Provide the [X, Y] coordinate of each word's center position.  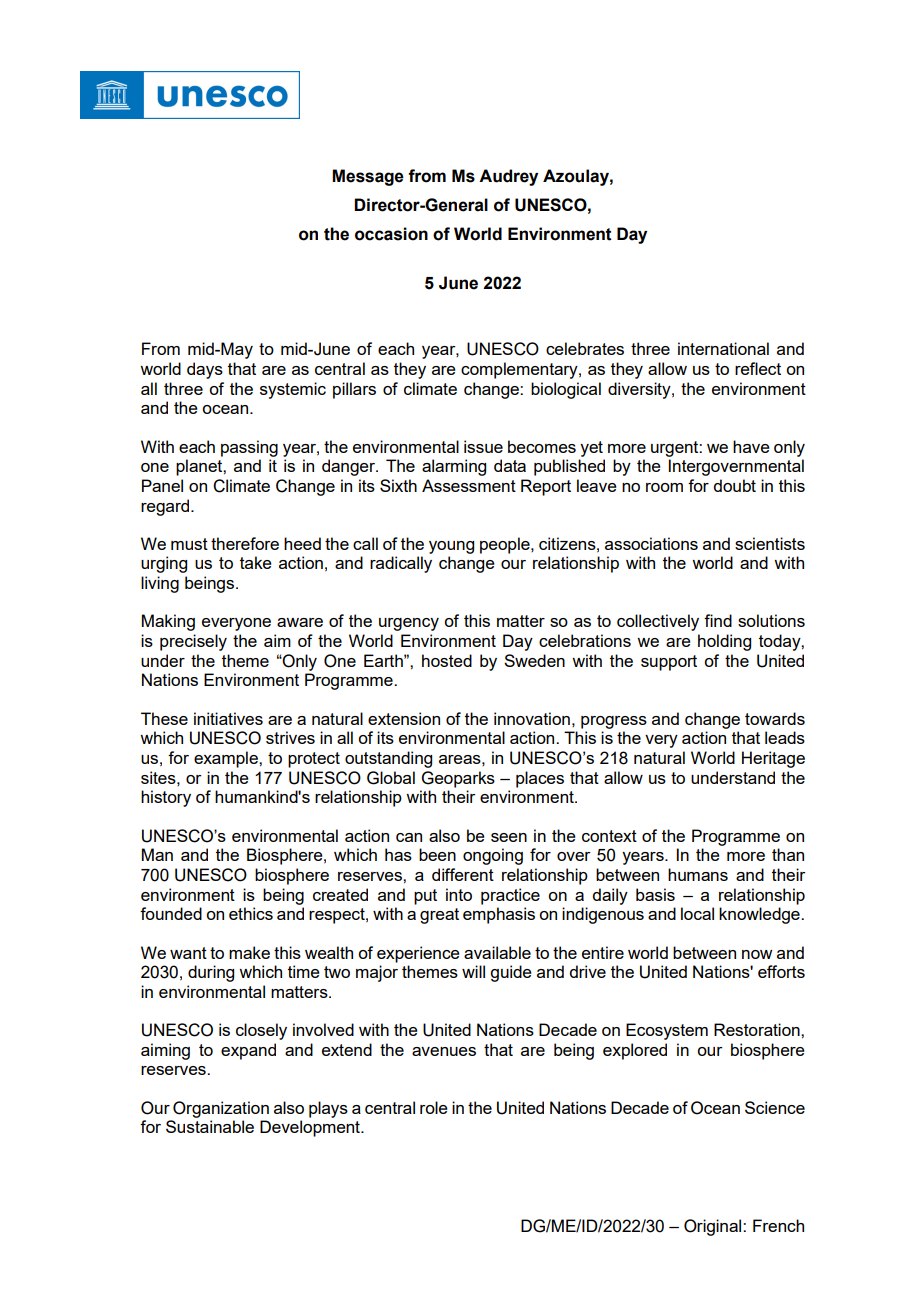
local [697, 913]
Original [714, 1227]
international [723, 348]
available [497, 952]
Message [368, 177]
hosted [447, 660]
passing [249, 448]
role [434, 1107]
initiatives [228, 718]
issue [483, 446]
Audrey [508, 177]
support [669, 663]
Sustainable [210, 1126]
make [249, 952]
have [751, 446]
